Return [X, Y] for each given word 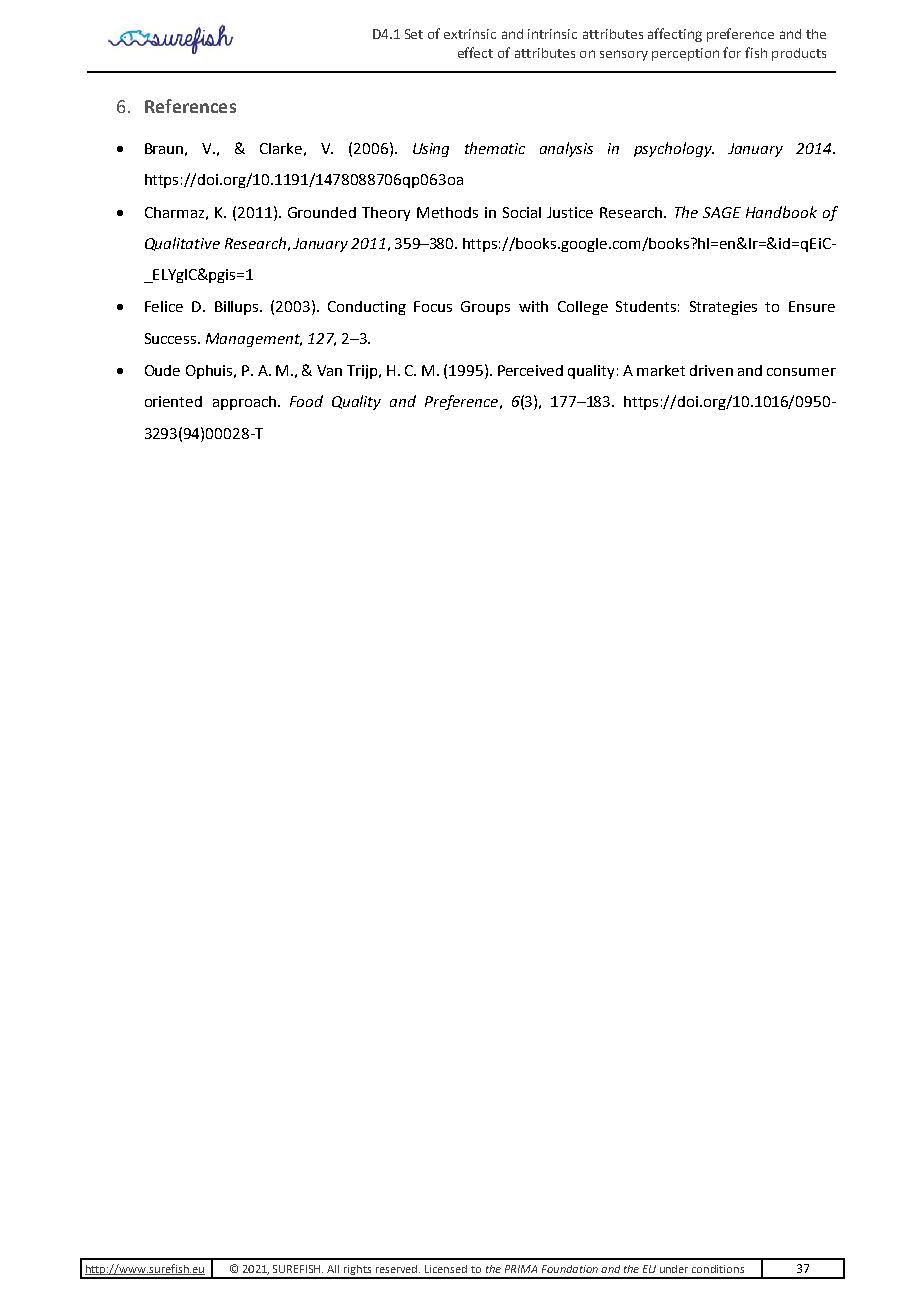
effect [475, 52]
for [732, 52]
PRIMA [521, 1269]
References [190, 106]
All [333, 1269]
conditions [718, 1269]
